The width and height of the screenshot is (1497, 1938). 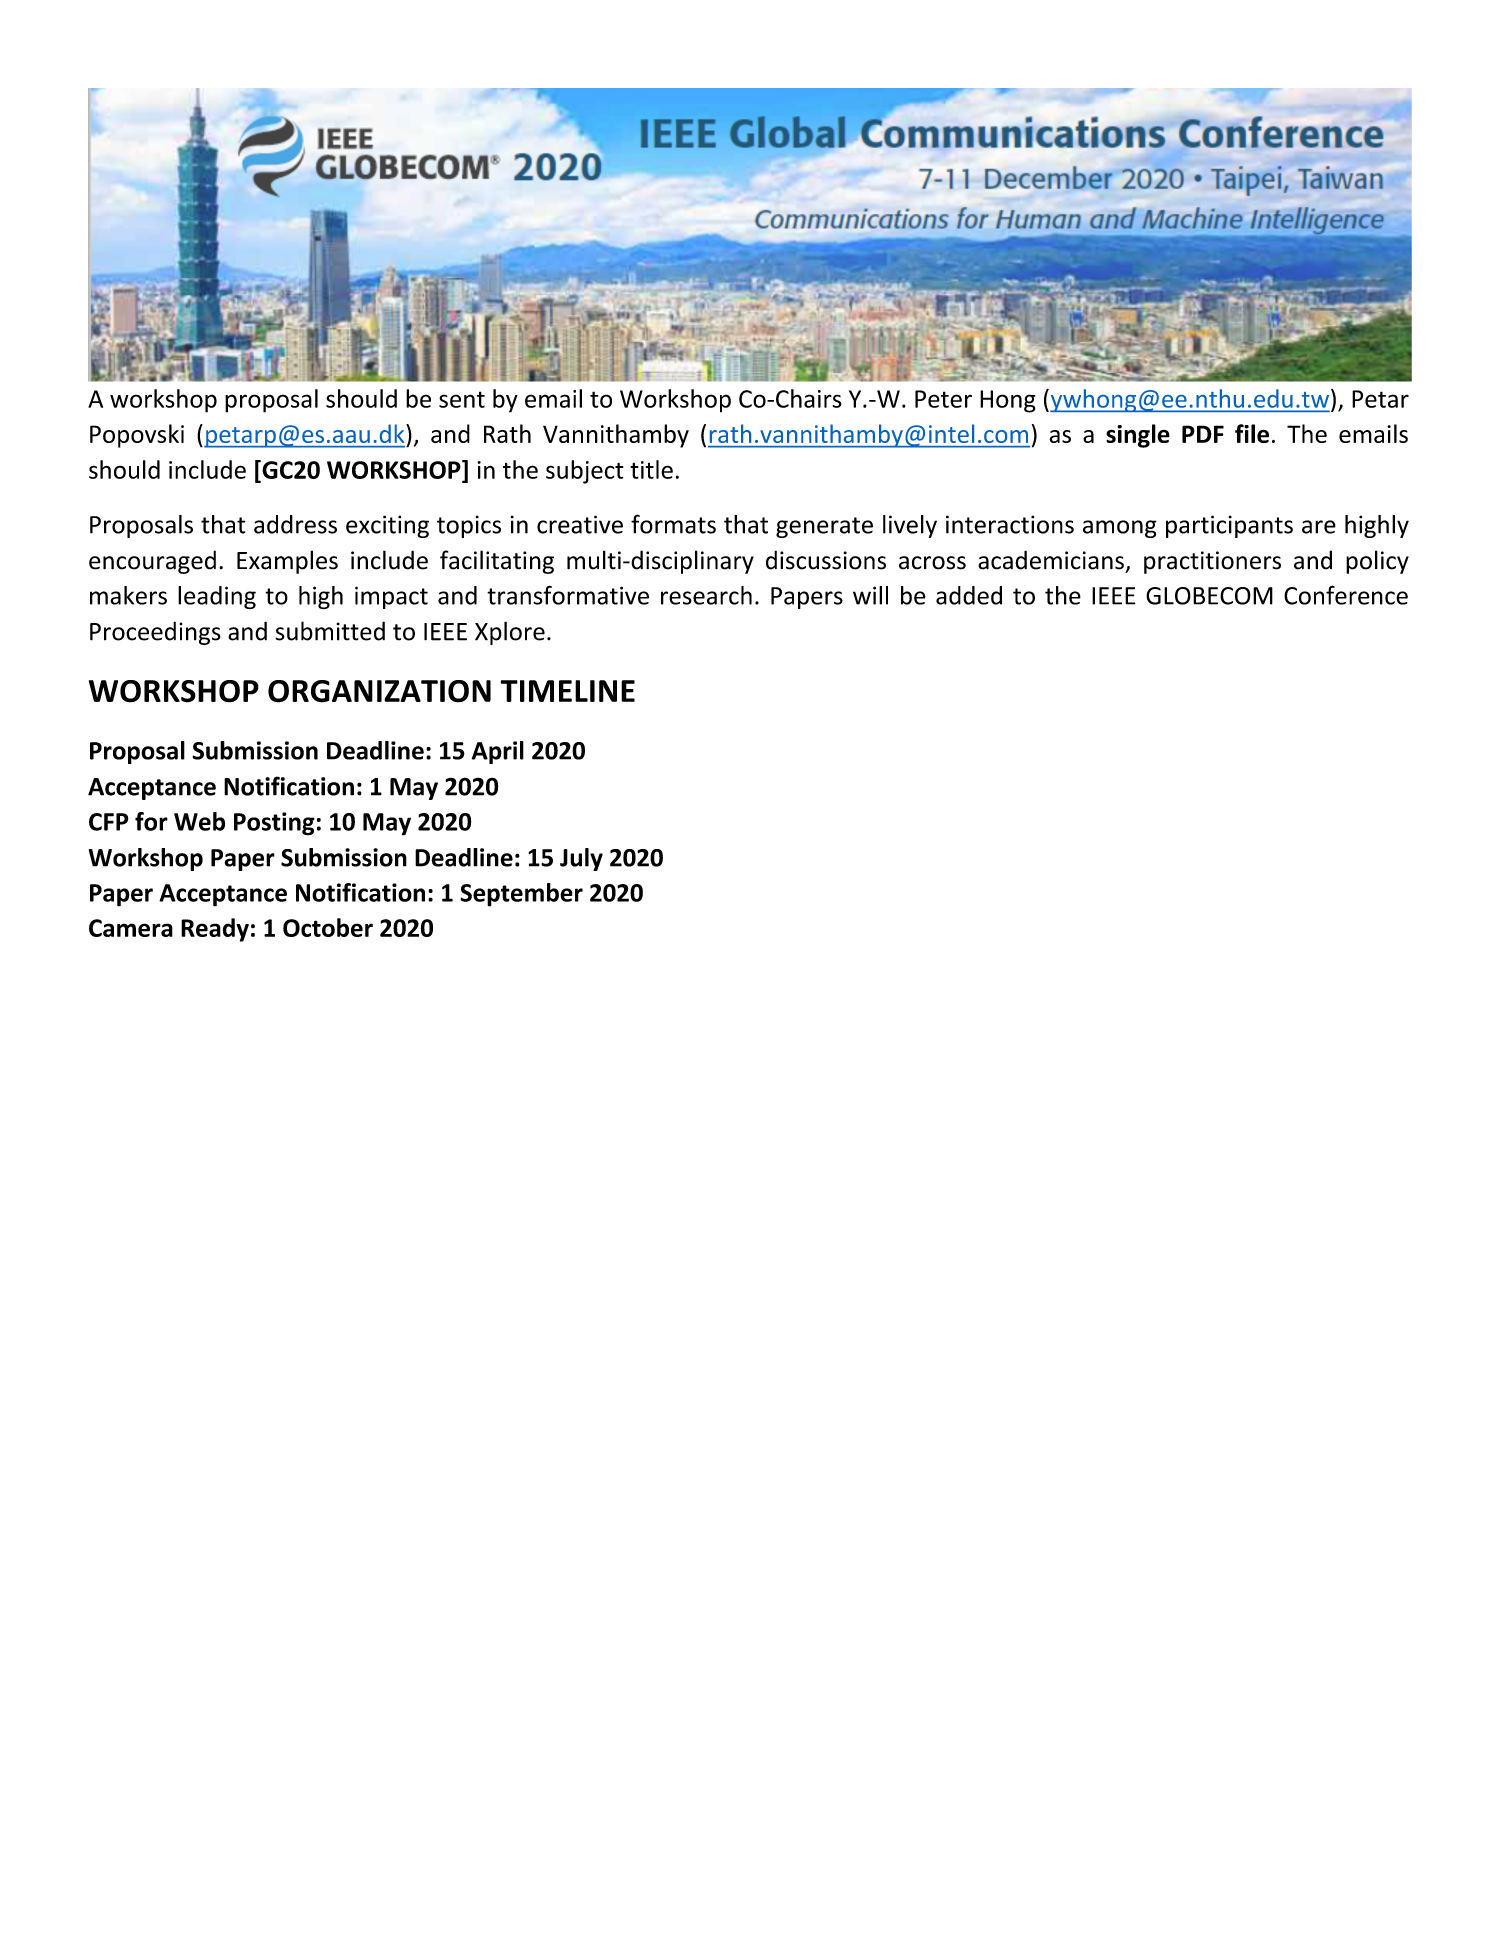 I want to click on Ready, so click(x=215, y=930).
